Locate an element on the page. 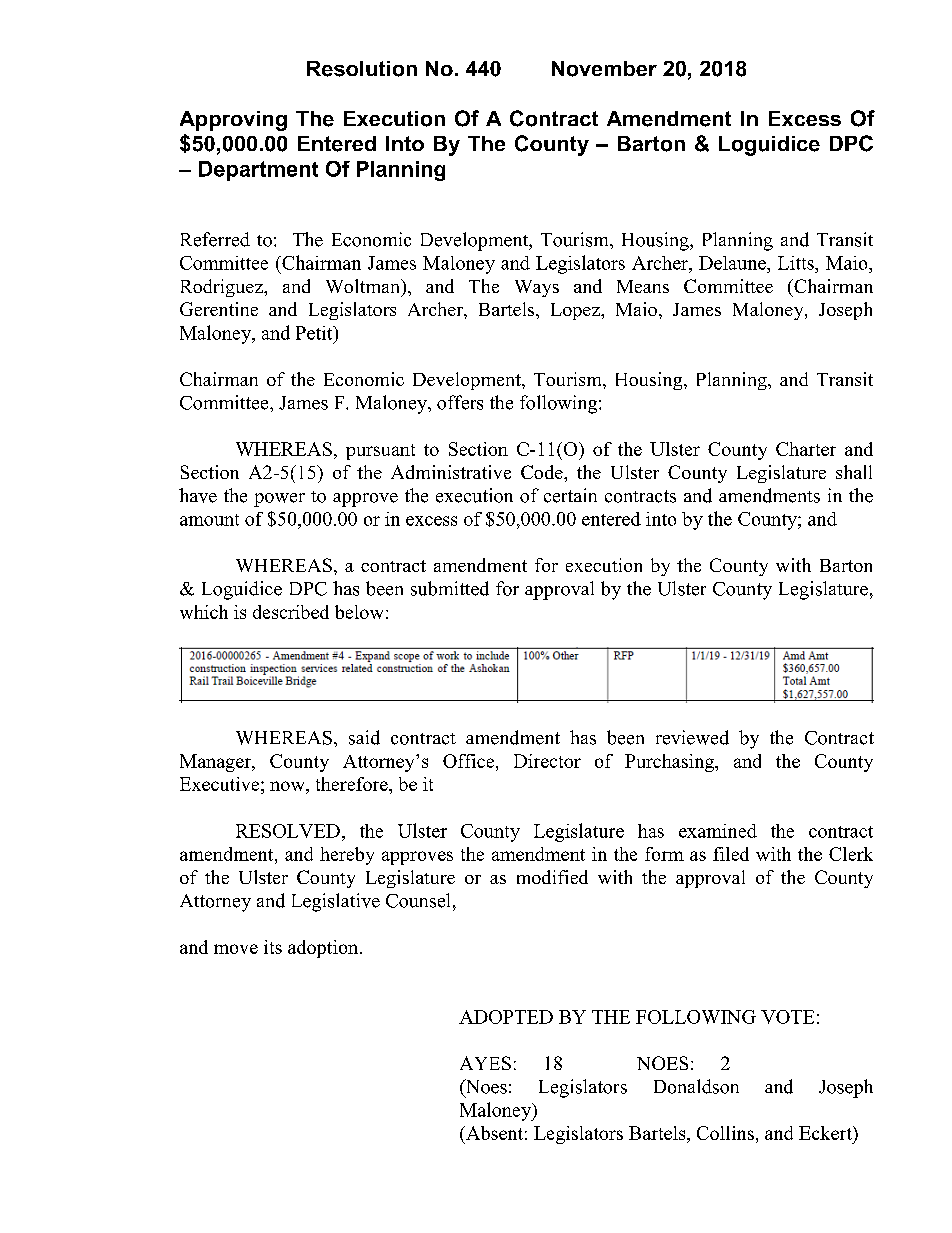 This document has height=1233, width=952. Charter is located at coordinates (806, 449).
